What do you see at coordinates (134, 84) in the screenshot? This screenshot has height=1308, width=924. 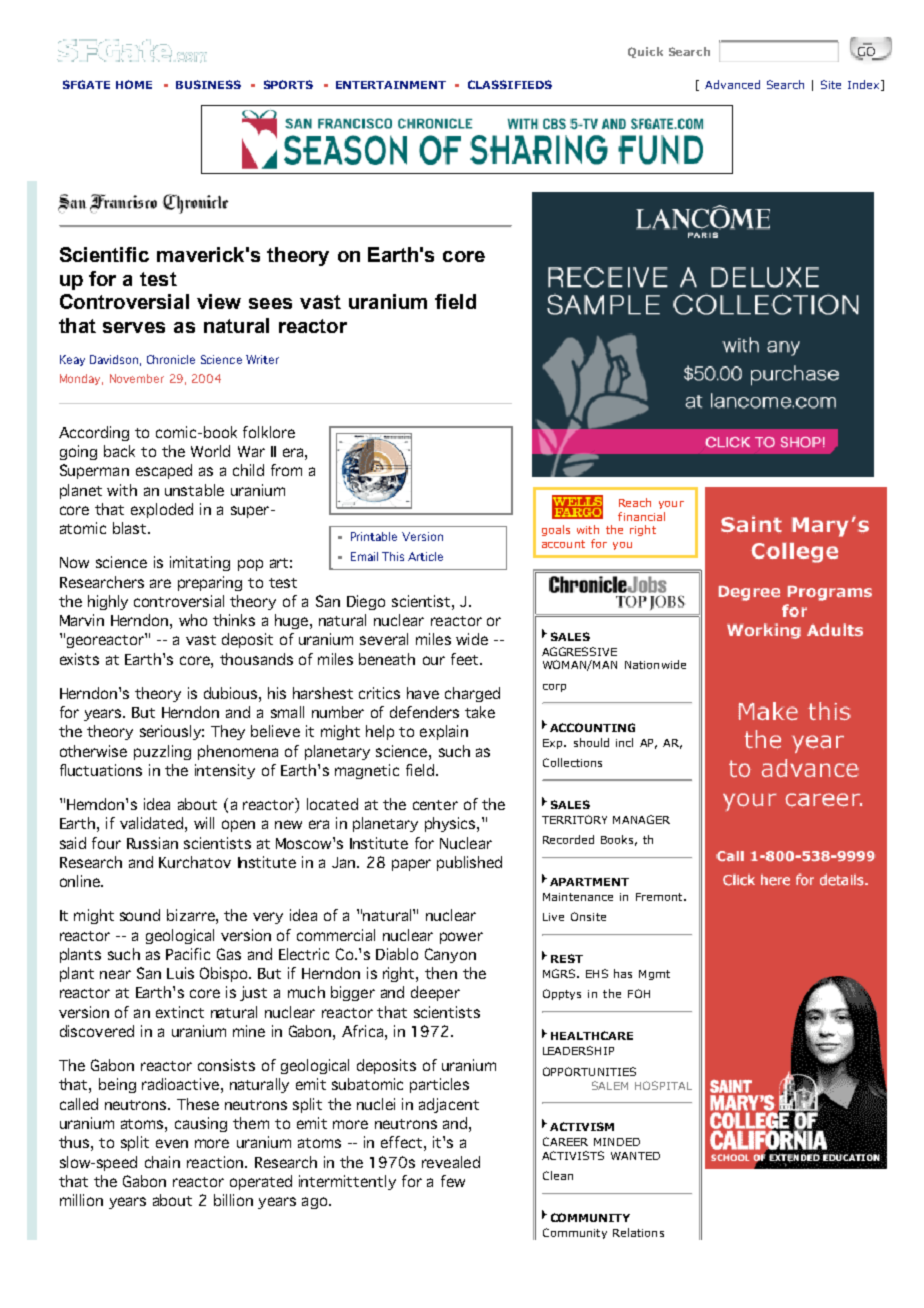 I see `HOME` at bounding box center [134, 84].
